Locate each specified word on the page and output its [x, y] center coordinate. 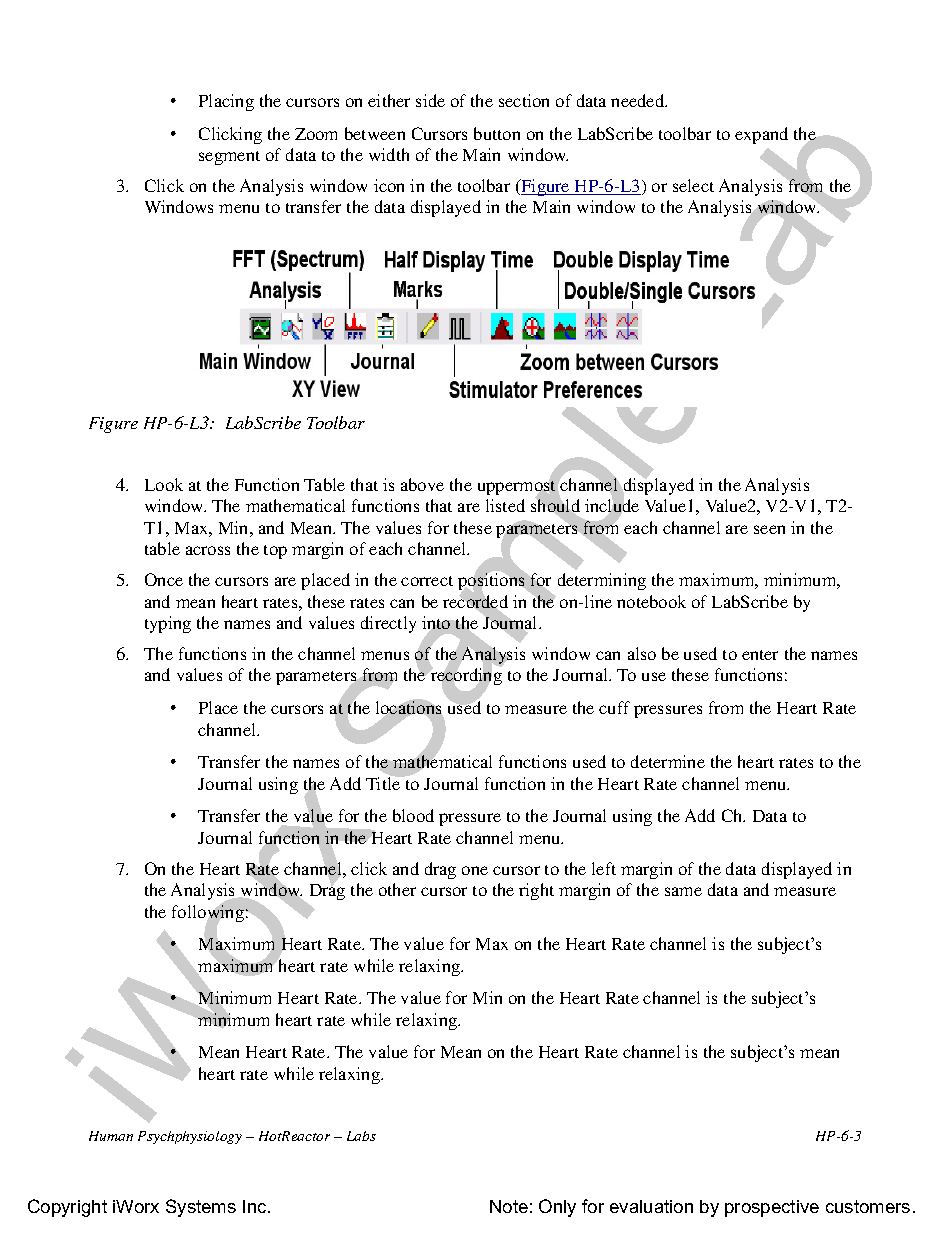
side [430, 100]
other [397, 889]
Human [111, 1136]
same [683, 891]
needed [639, 100]
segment [229, 158]
